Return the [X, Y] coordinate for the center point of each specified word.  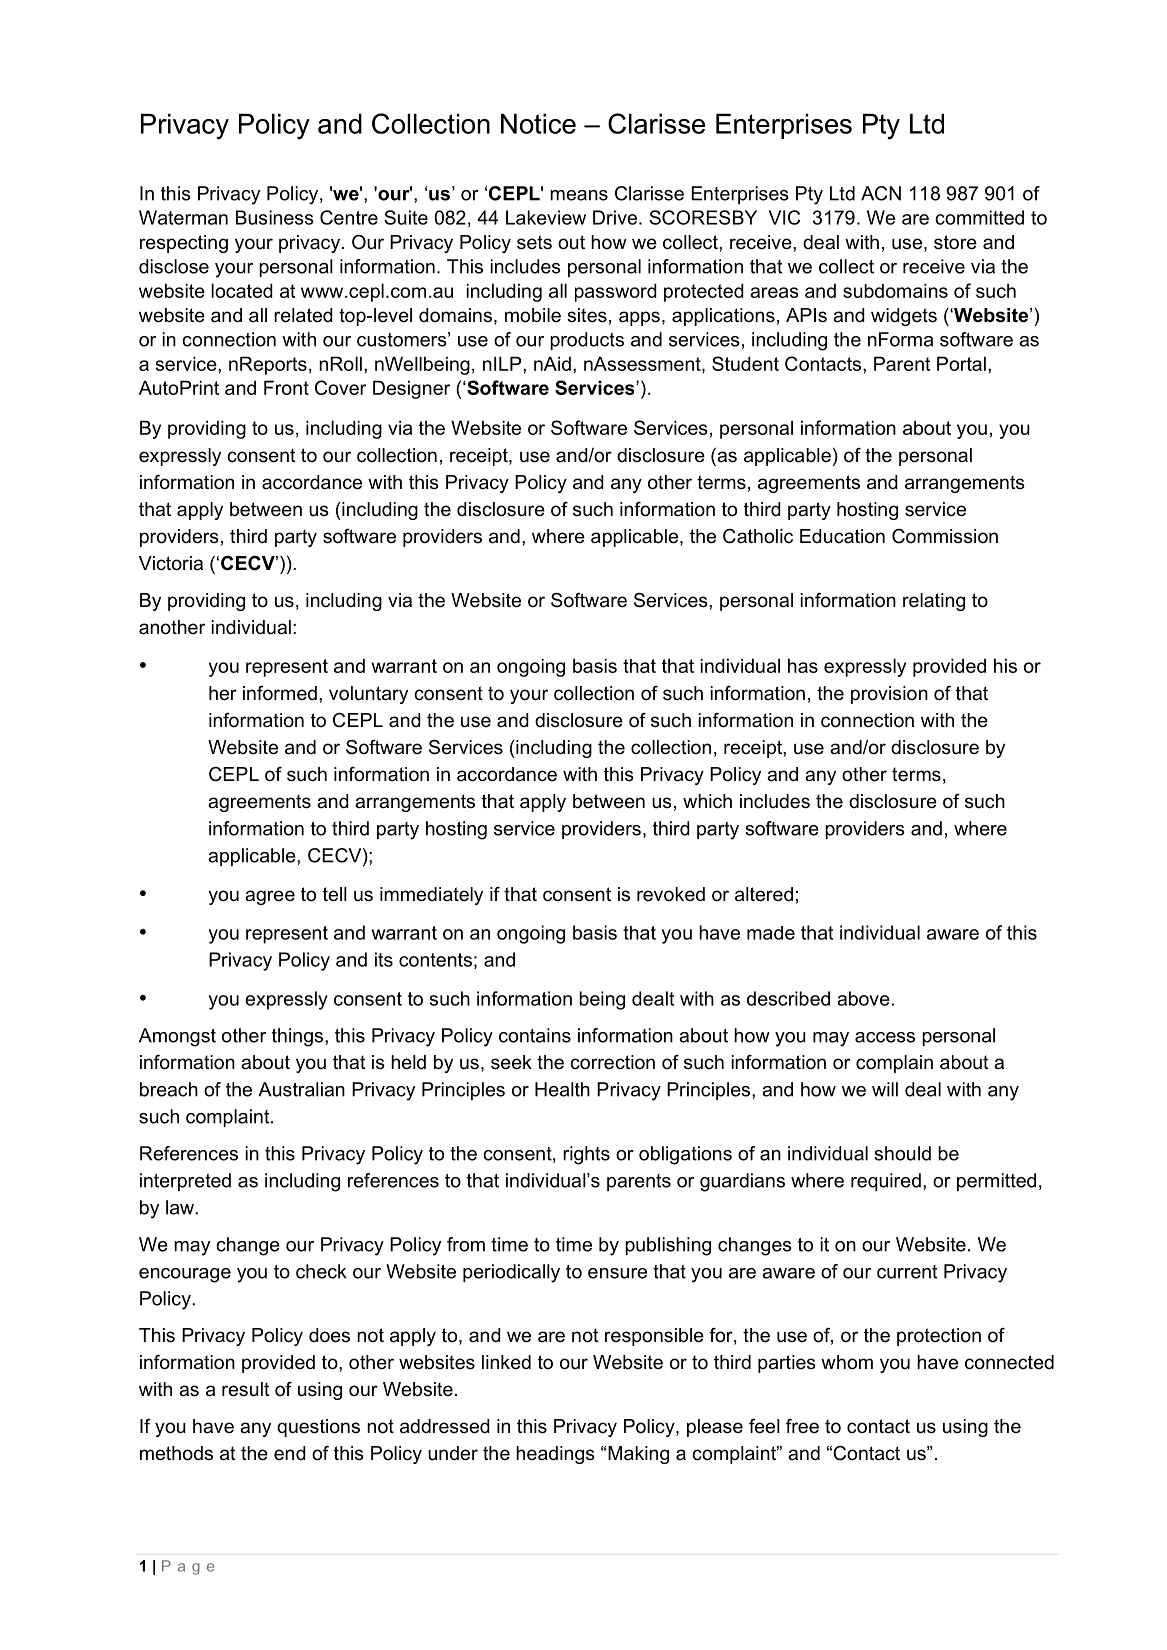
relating [934, 602]
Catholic [758, 536]
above [864, 998]
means [579, 195]
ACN [881, 193]
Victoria [171, 563]
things [297, 1037]
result [246, 1389]
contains [535, 1035]
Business [275, 217]
